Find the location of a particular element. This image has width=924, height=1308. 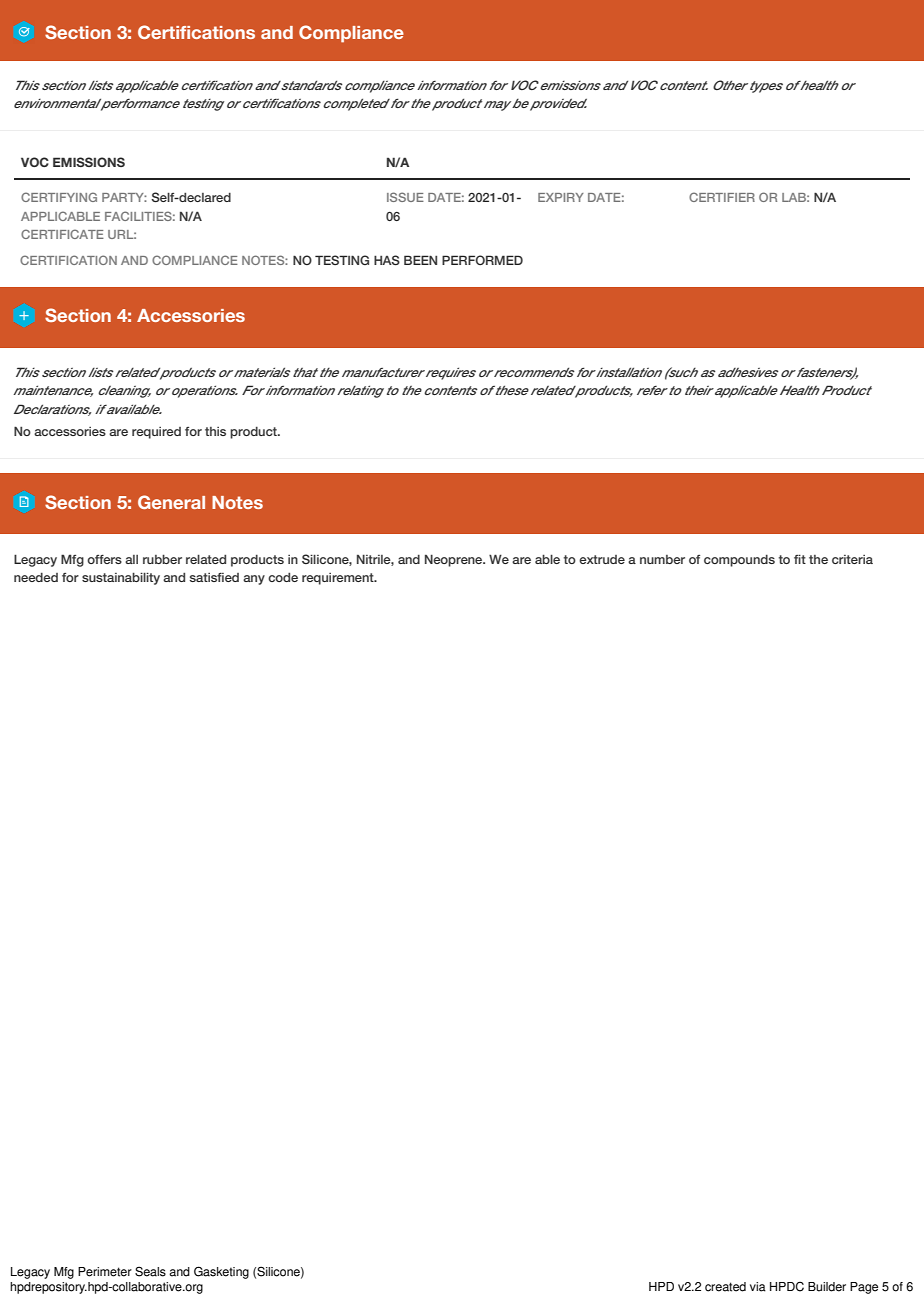

compounds is located at coordinates (739, 560).
